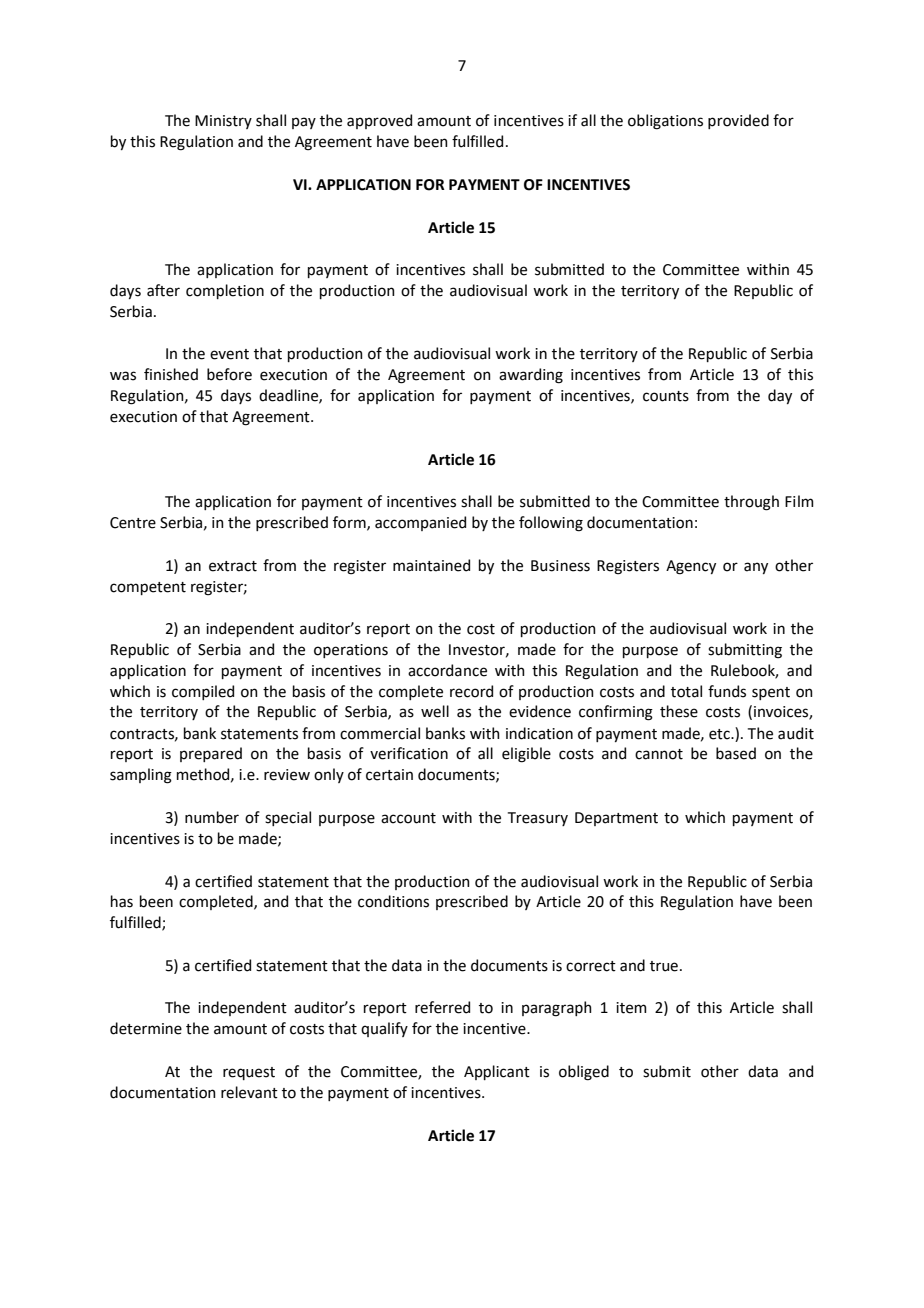  I want to click on maintained, so click(431, 565).
